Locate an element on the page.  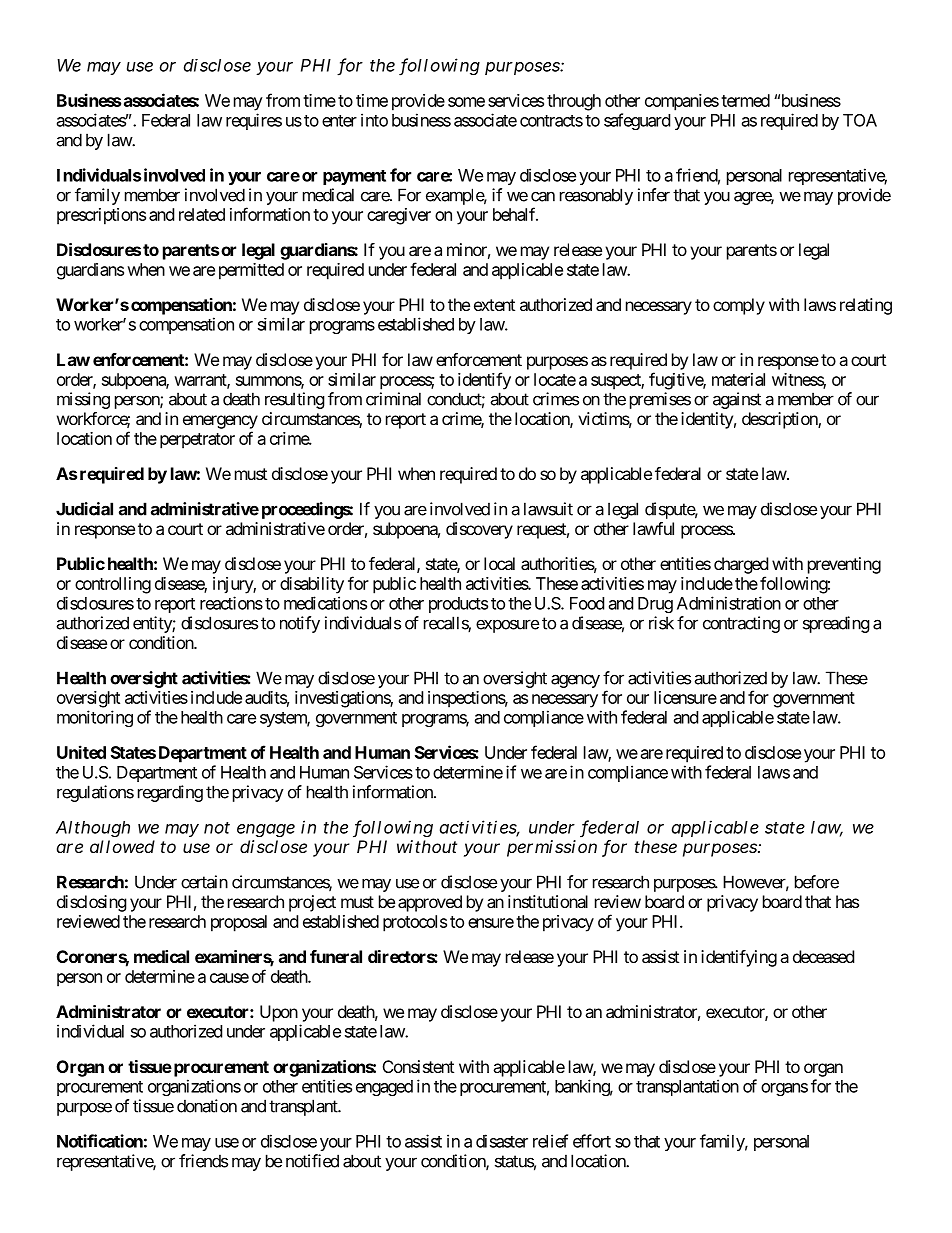
against is located at coordinates (737, 400).
